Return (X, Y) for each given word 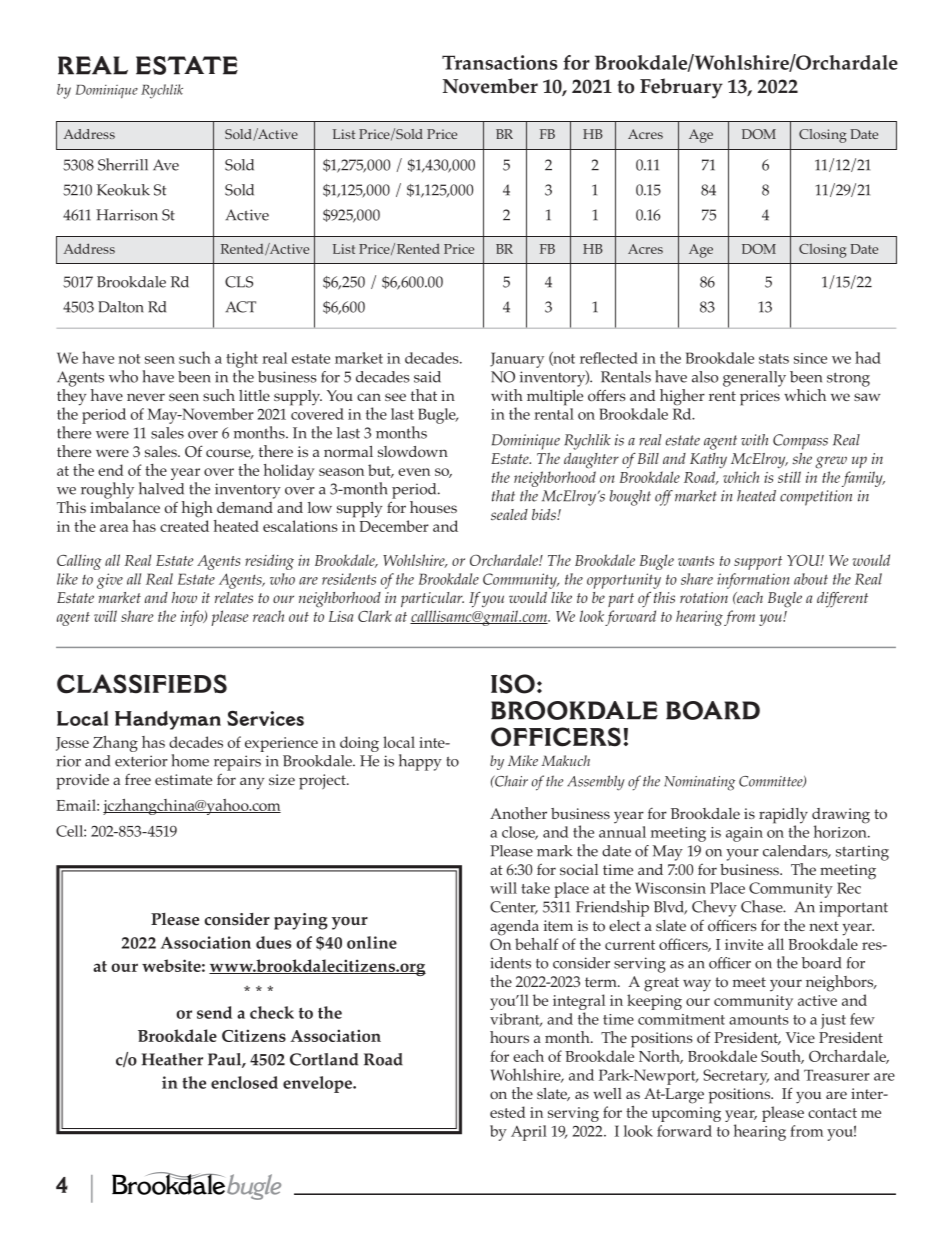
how (184, 597)
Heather (172, 1059)
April (529, 1133)
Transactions (500, 62)
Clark (375, 616)
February (681, 88)
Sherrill (123, 164)
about (811, 579)
